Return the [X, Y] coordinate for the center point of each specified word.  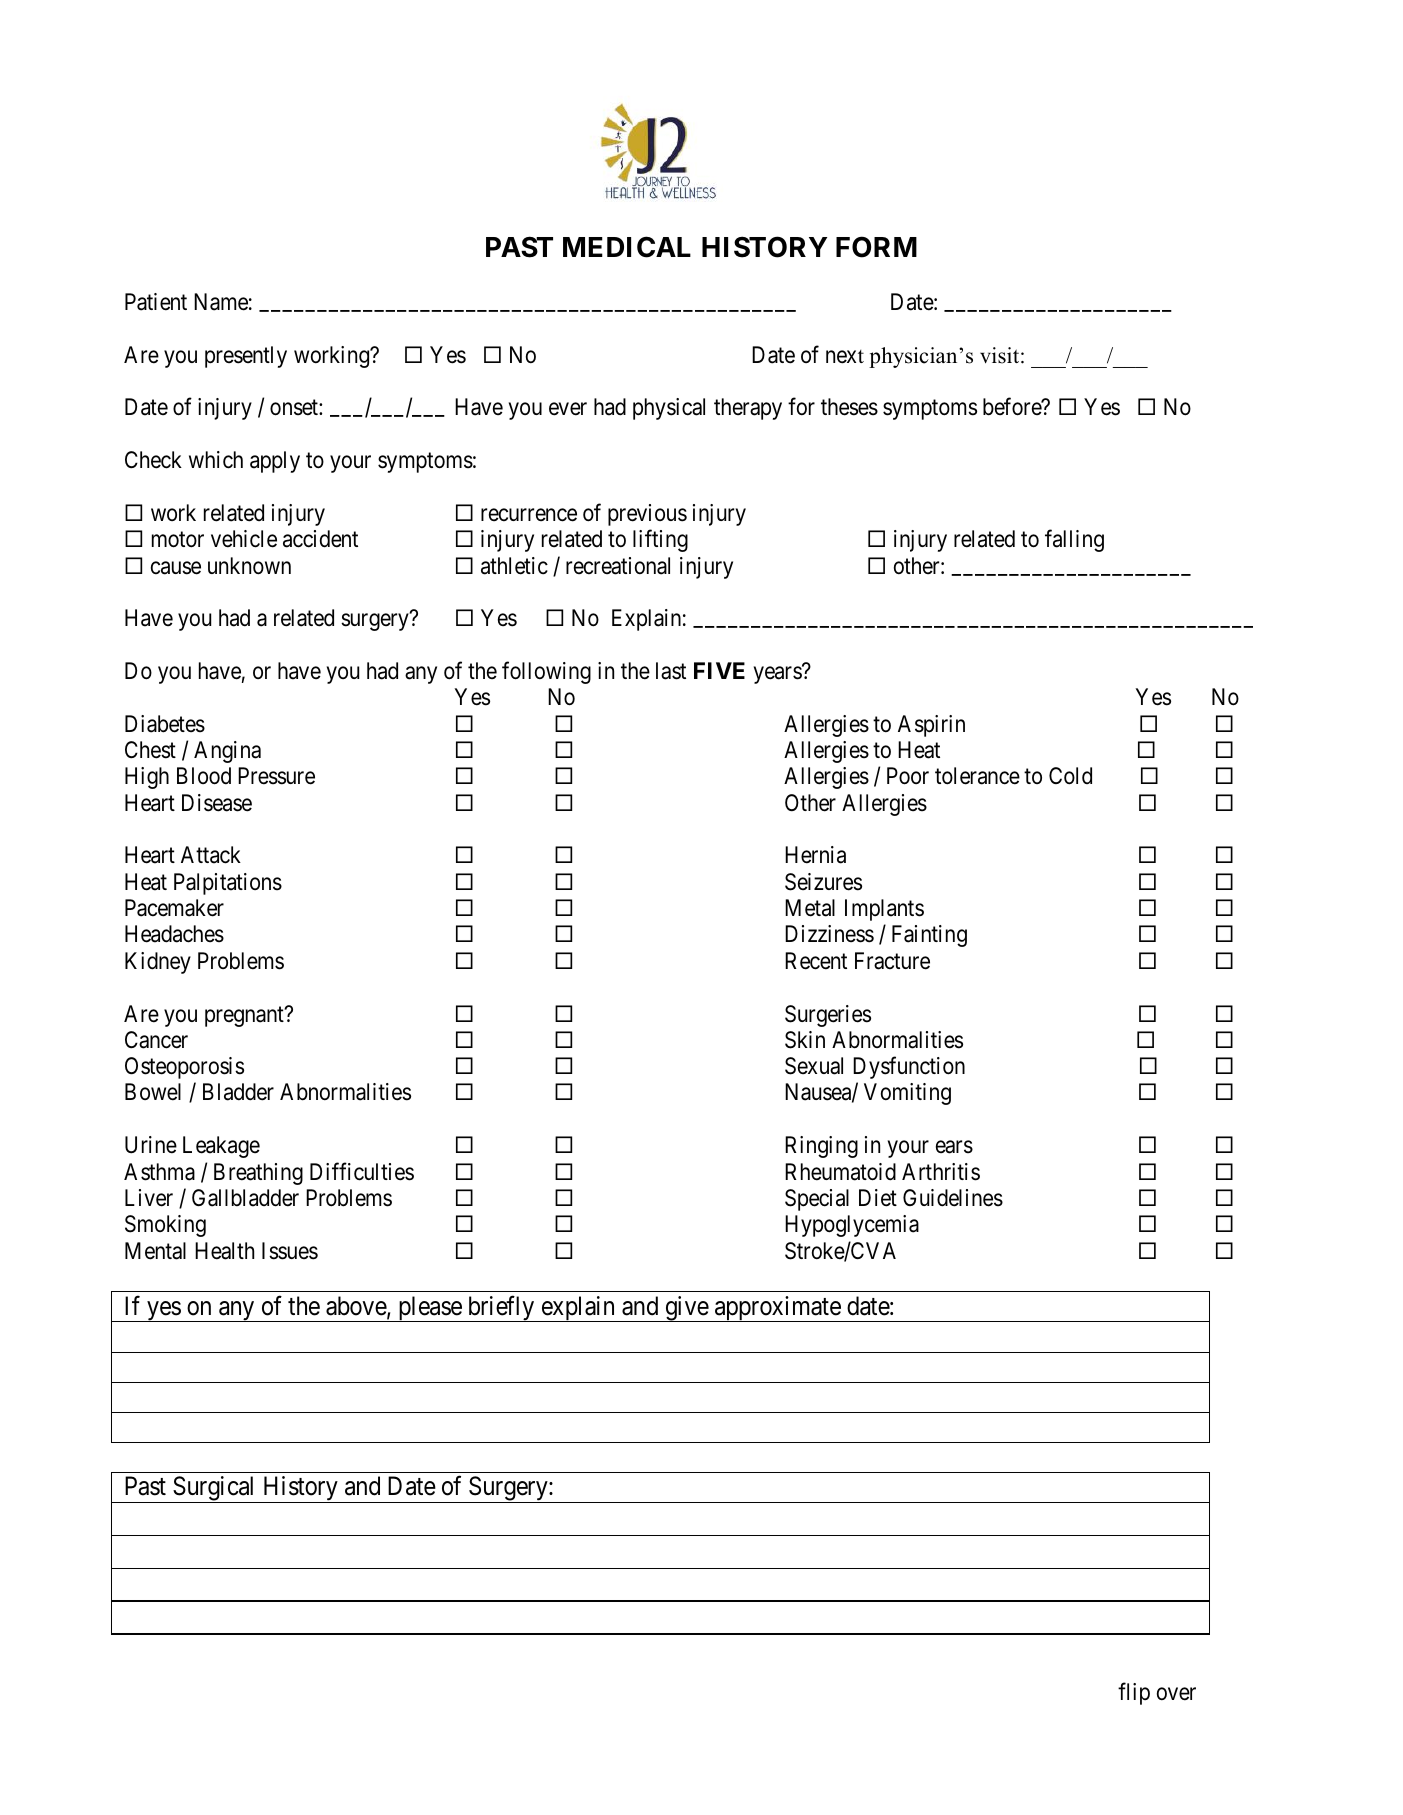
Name [221, 302]
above [357, 1307]
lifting [660, 541]
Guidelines [953, 1198]
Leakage [221, 1147]
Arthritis [941, 1172]
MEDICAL [627, 247]
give [686, 1309]
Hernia [815, 855]
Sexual [814, 1066]
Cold [1070, 776]
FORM [876, 247]
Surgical [214, 1489]
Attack [211, 855]
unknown [249, 566]
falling [1074, 541]
